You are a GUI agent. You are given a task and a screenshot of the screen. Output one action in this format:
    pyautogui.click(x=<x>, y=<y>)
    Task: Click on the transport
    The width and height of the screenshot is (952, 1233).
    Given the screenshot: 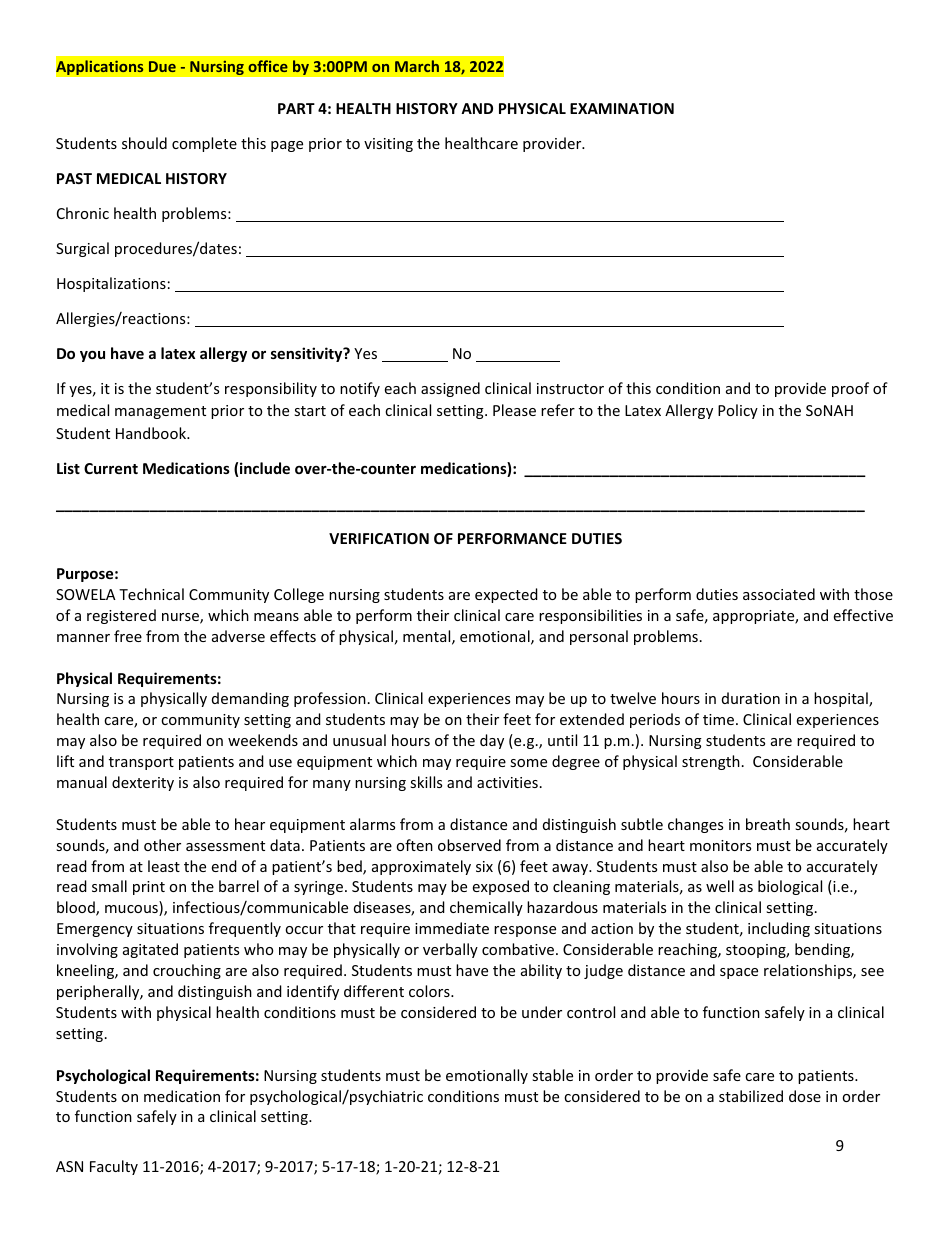 What is the action you would take?
    pyautogui.click(x=141, y=763)
